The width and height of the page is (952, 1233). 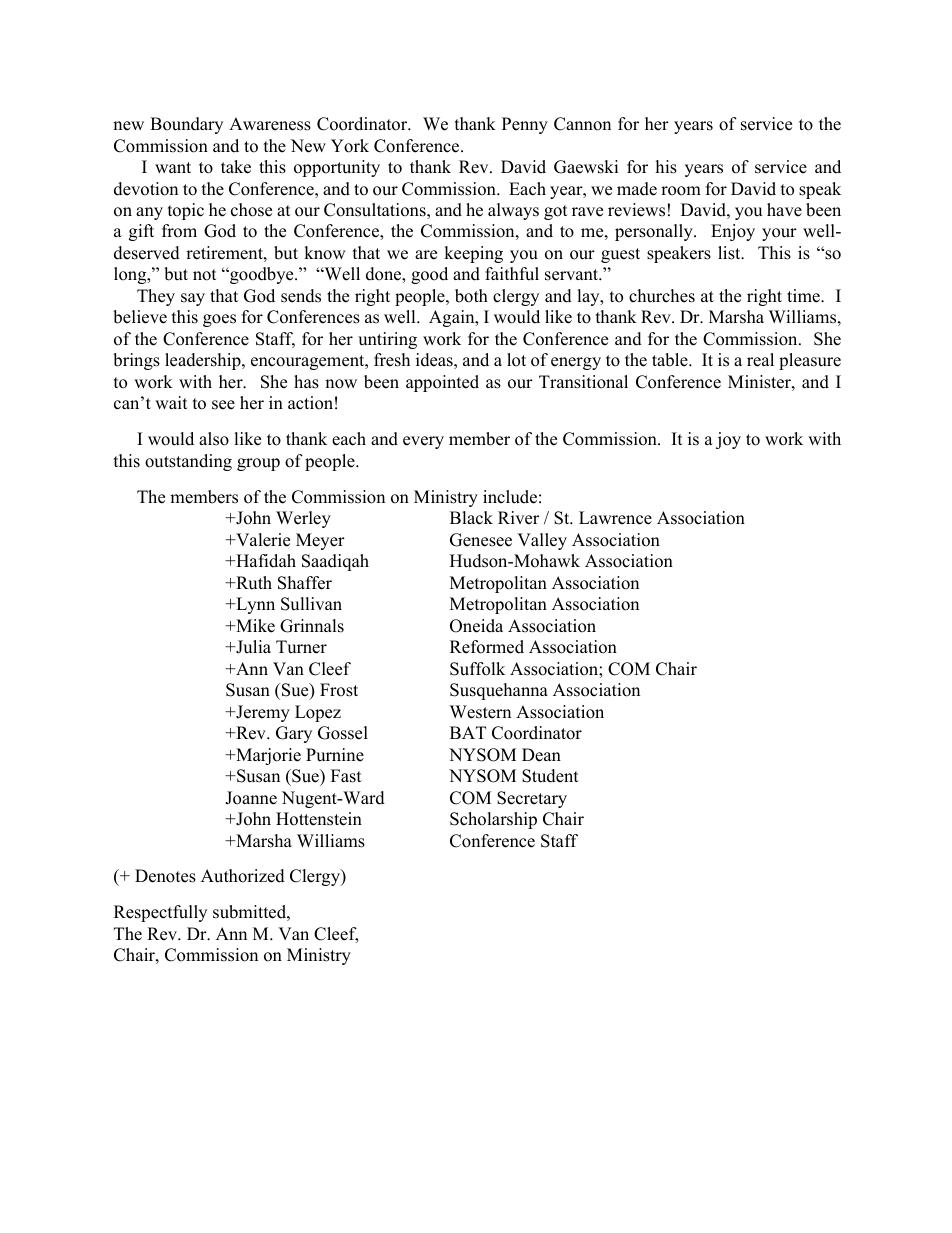 What do you see at coordinates (243, 876) in the page?
I see `Authorized` at bounding box center [243, 876].
